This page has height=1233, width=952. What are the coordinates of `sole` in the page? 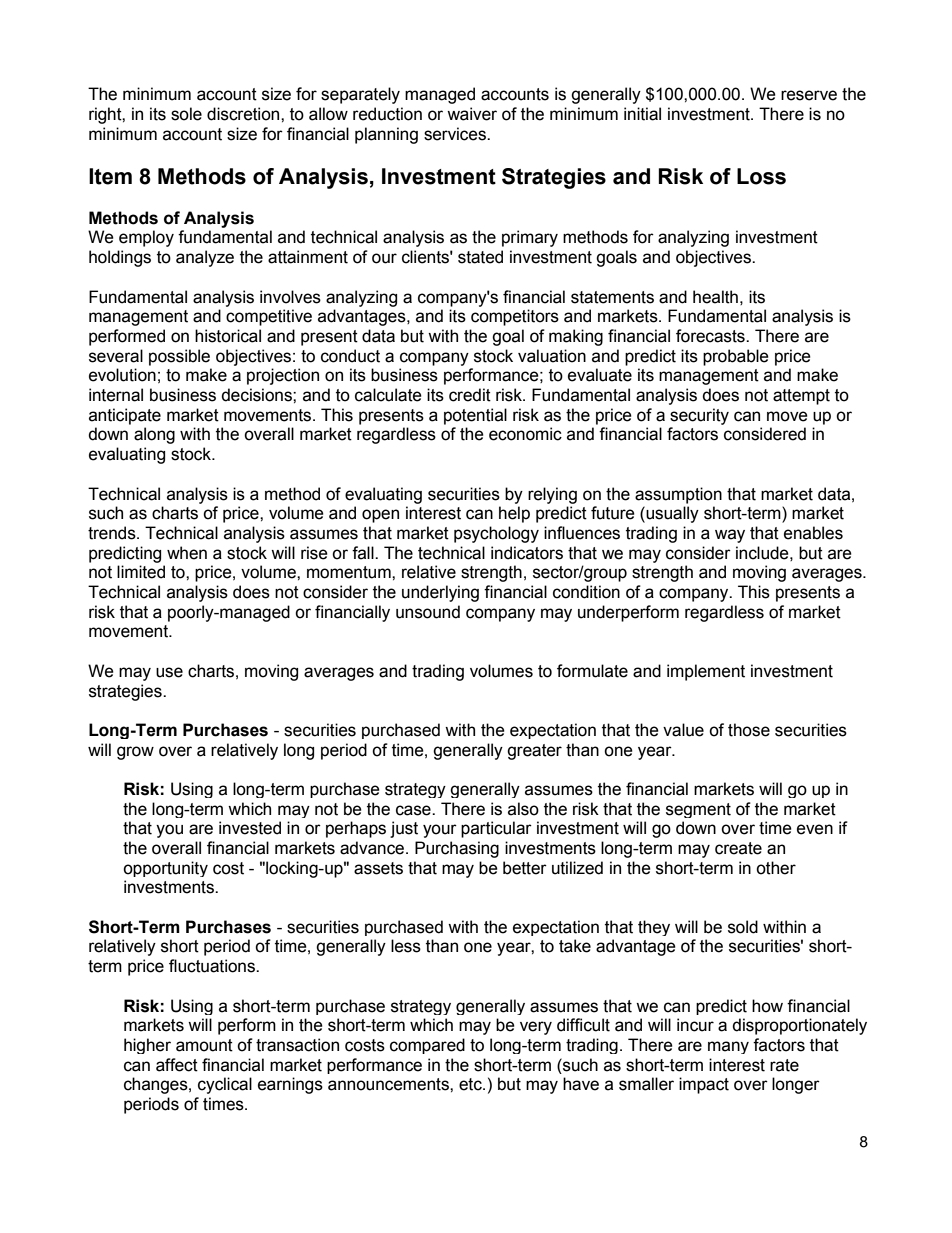 It's located at (186, 114).
